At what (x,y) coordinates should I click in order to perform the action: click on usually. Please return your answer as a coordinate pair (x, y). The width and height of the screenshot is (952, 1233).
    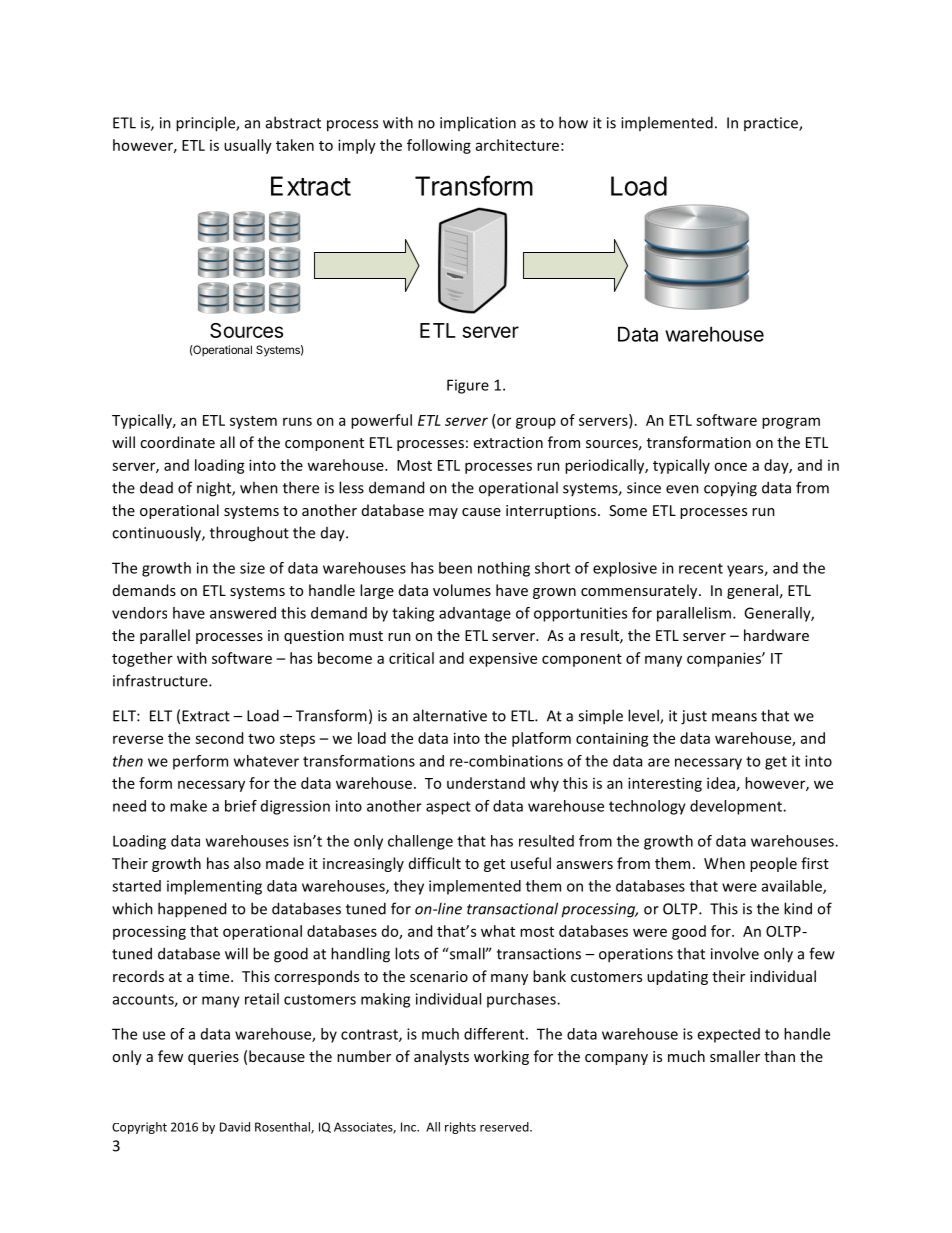
    Looking at the image, I should click on (248, 146).
